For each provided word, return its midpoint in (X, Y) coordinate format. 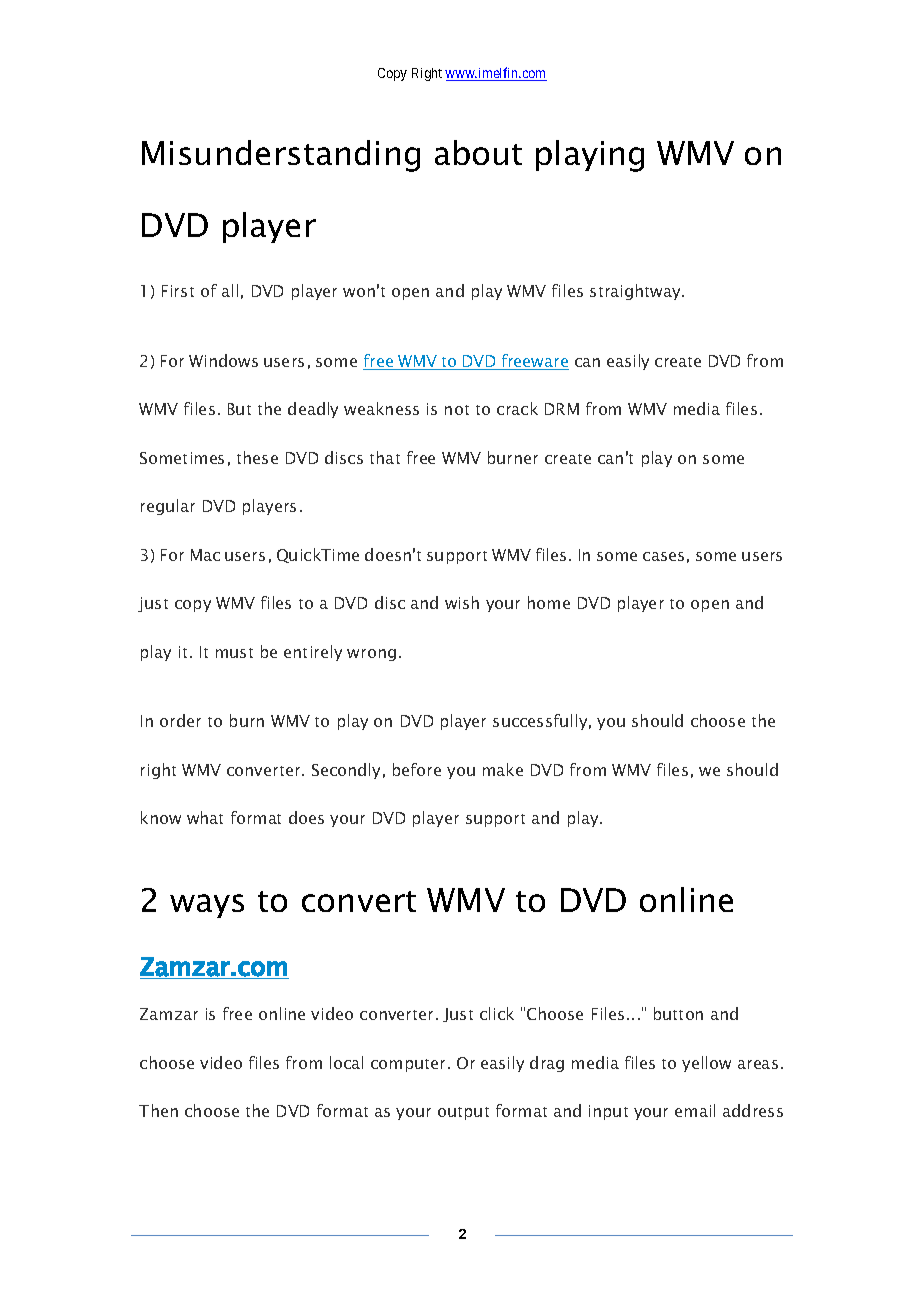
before (417, 769)
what (205, 817)
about (478, 152)
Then (158, 1110)
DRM (562, 409)
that (385, 457)
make (503, 769)
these (257, 457)
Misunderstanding (281, 156)
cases (663, 556)
